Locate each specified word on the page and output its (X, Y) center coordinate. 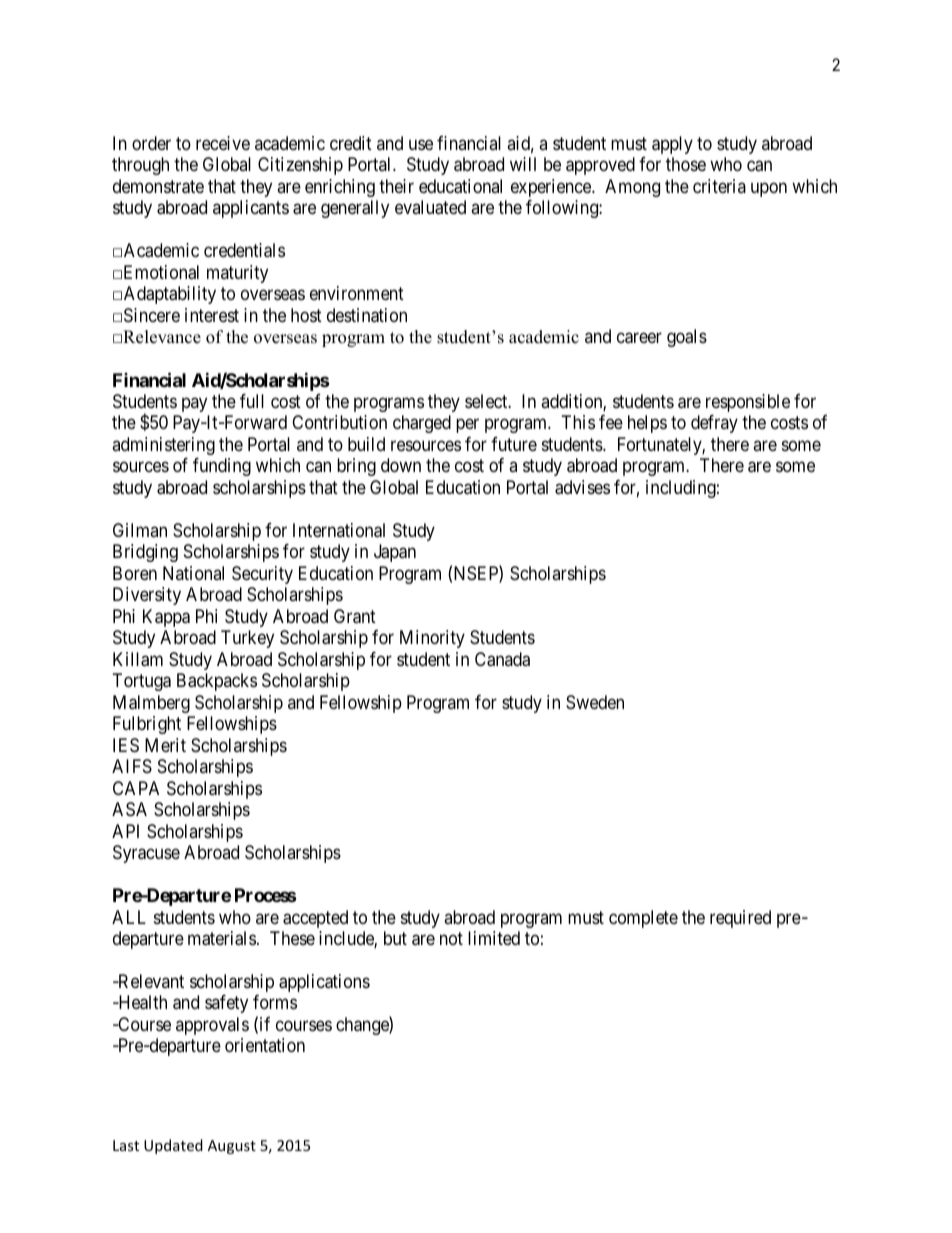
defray (714, 424)
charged (422, 424)
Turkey (247, 639)
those (686, 164)
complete (643, 919)
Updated (173, 1146)
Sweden (595, 702)
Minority (432, 639)
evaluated (430, 207)
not (451, 938)
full (252, 401)
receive (223, 143)
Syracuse (146, 854)
